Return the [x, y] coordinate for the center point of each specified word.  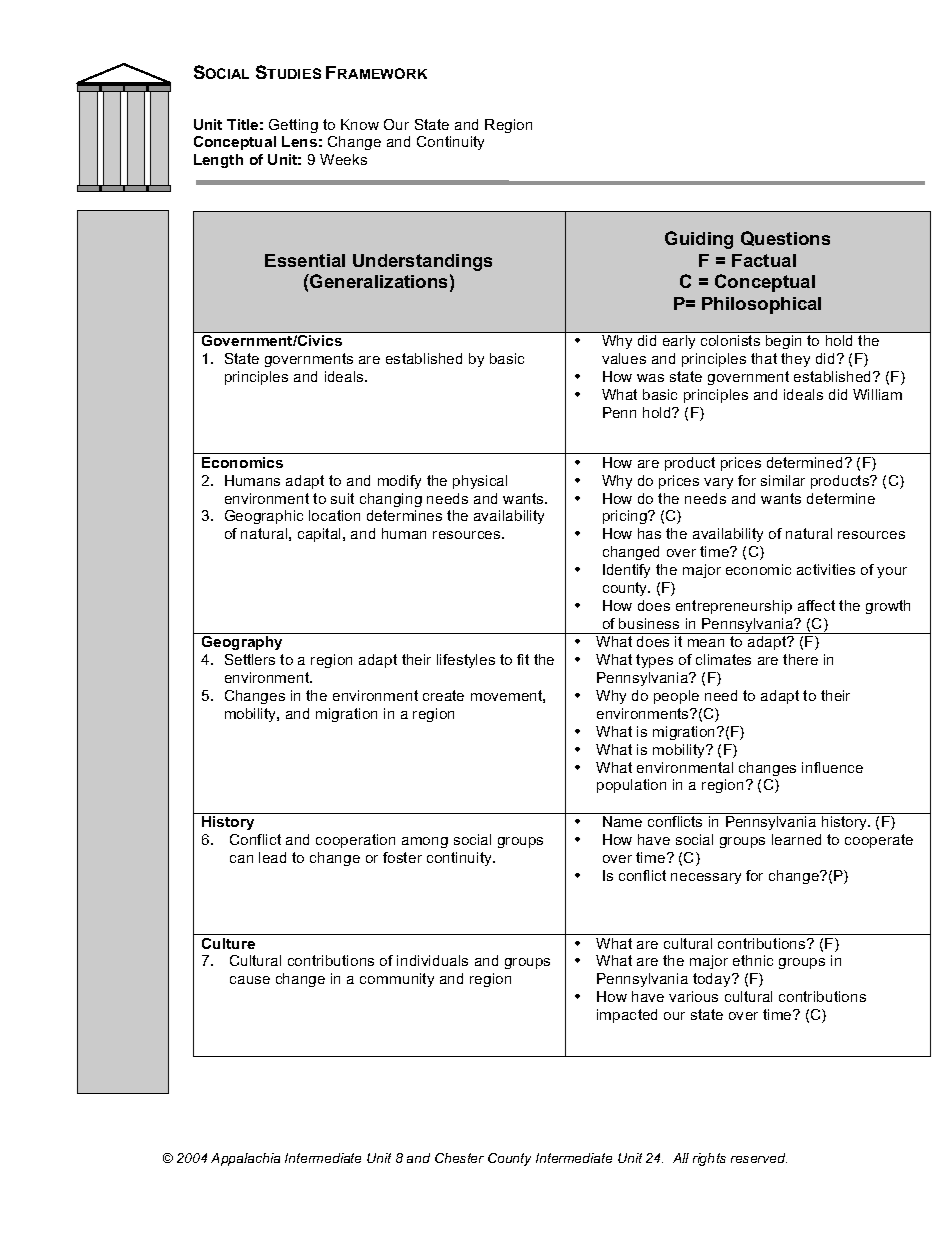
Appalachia [245, 1159]
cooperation [355, 841]
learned [796, 839]
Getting [293, 126]
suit [342, 498]
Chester [459, 1158]
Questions [785, 238]
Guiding [699, 240]
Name [622, 821]
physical [480, 482]
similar [783, 480]
